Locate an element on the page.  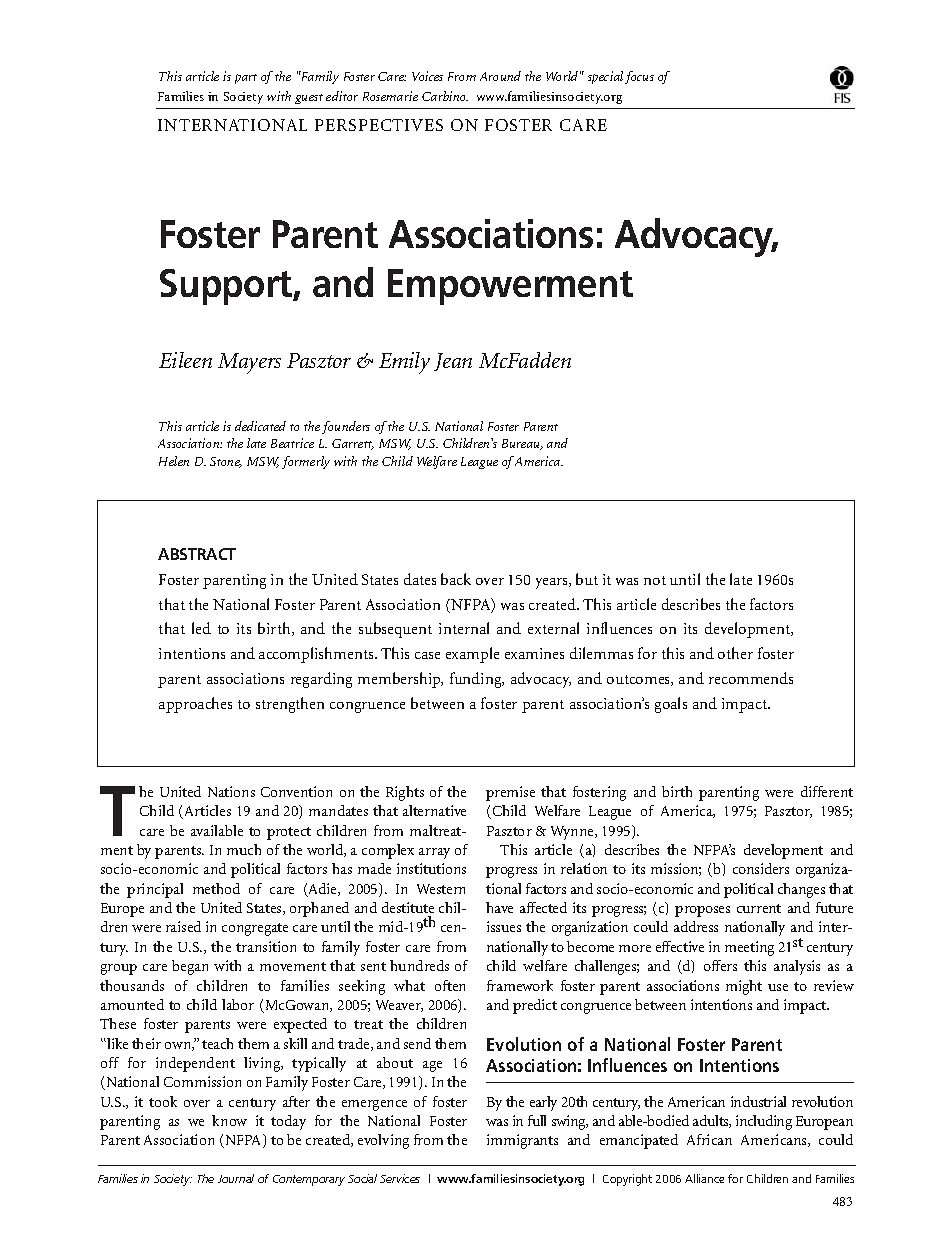
not is located at coordinates (655, 580).
